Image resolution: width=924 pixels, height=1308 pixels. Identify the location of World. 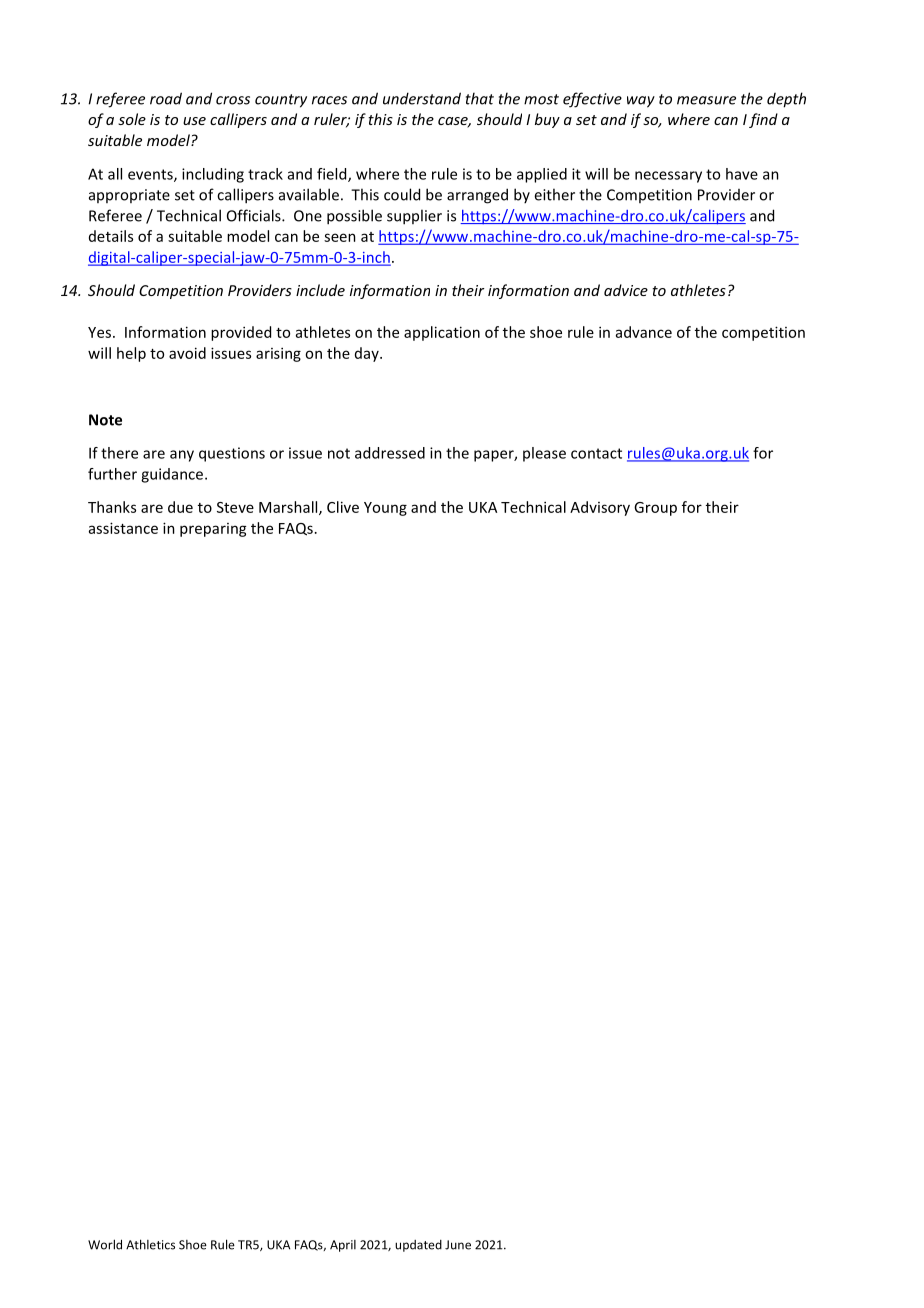
(105, 1244).
